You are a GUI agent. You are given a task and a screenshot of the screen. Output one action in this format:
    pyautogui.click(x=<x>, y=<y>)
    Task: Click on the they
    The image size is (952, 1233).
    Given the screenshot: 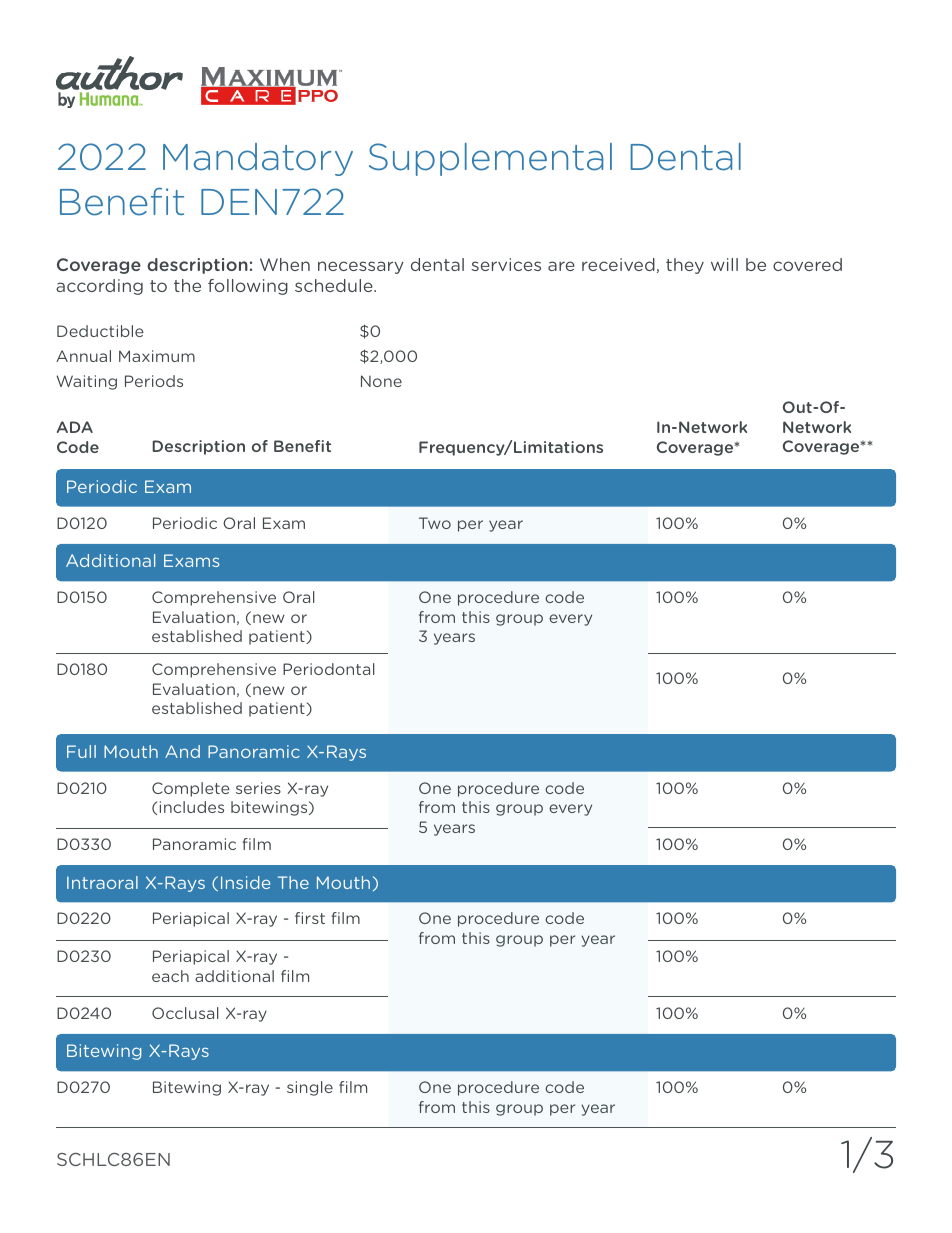 What is the action you would take?
    pyautogui.click(x=685, y=266)
